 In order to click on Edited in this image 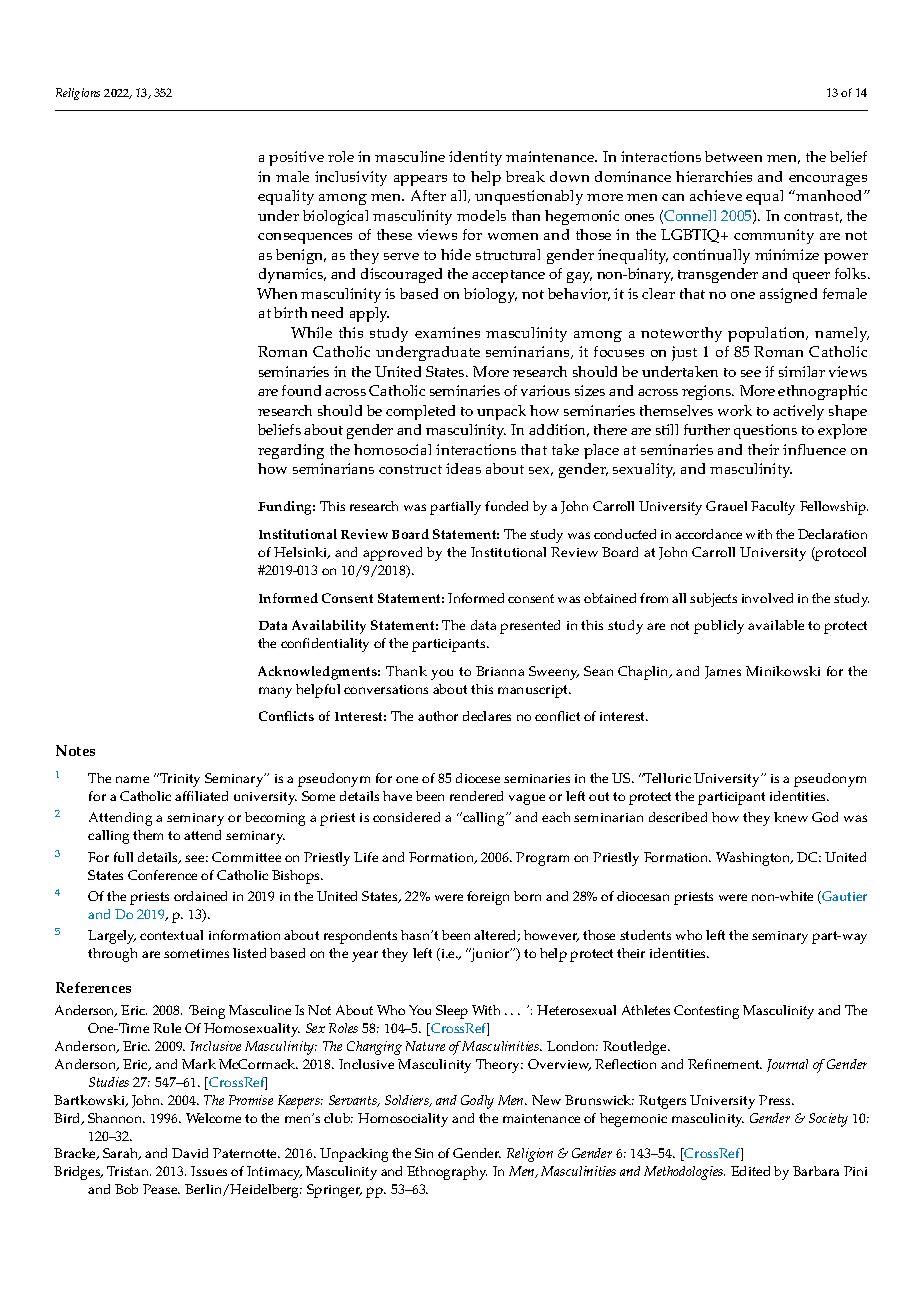, I will do `click(750, 1171)`.
